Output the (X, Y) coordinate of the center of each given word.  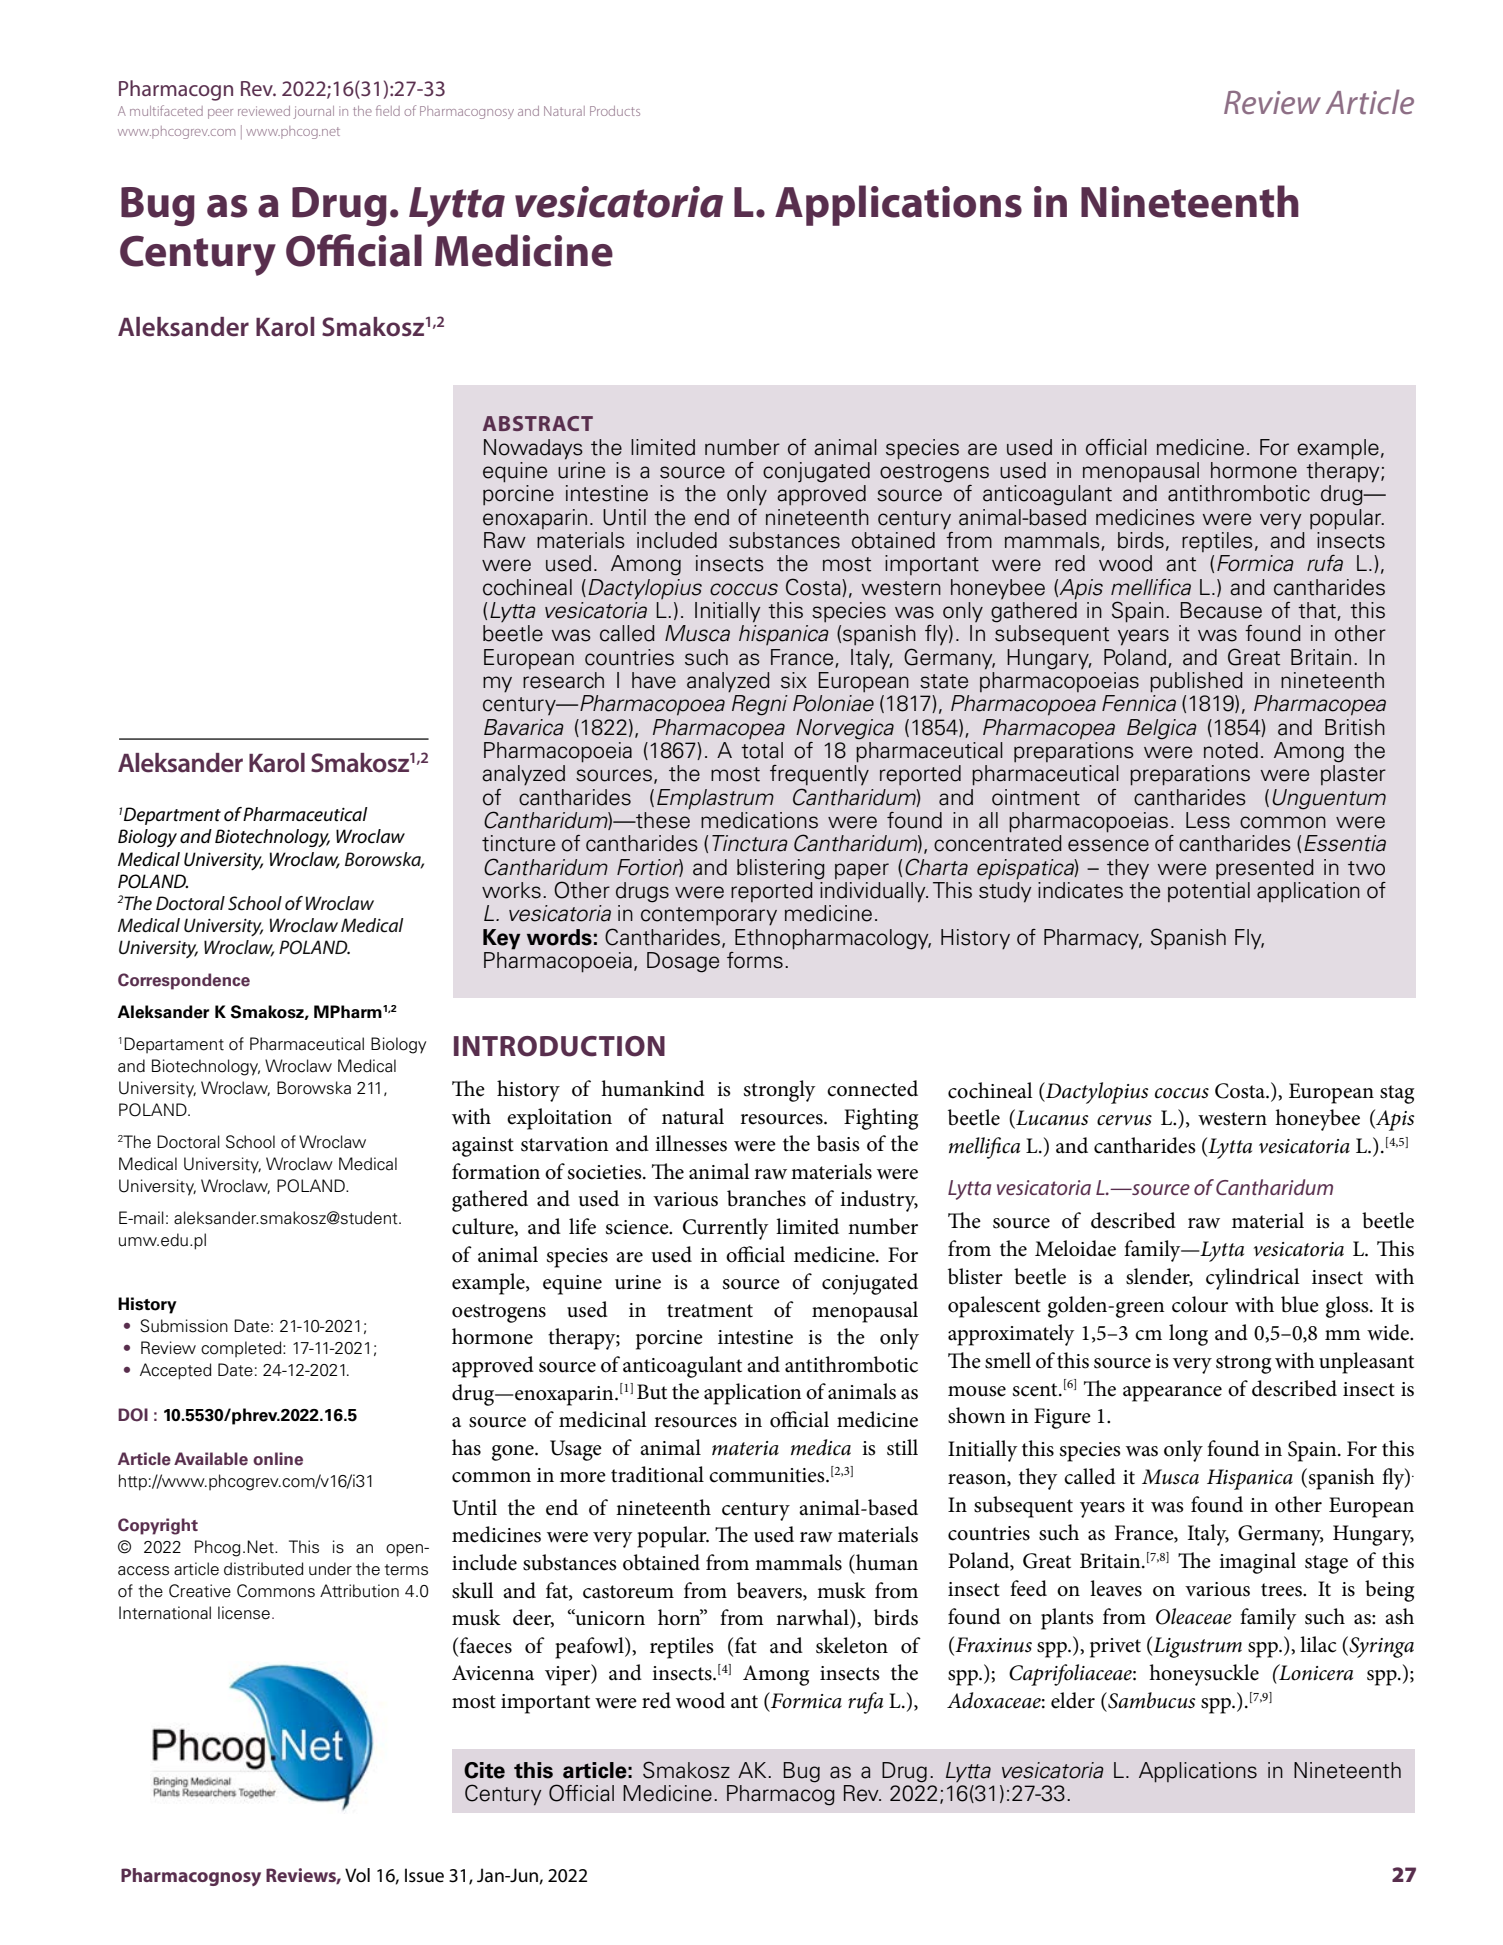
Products (615, 111)
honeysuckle (1204, 1675)
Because (1221, 610)
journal (313, 112)
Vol (357, 1875)
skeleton (852, 1645)
